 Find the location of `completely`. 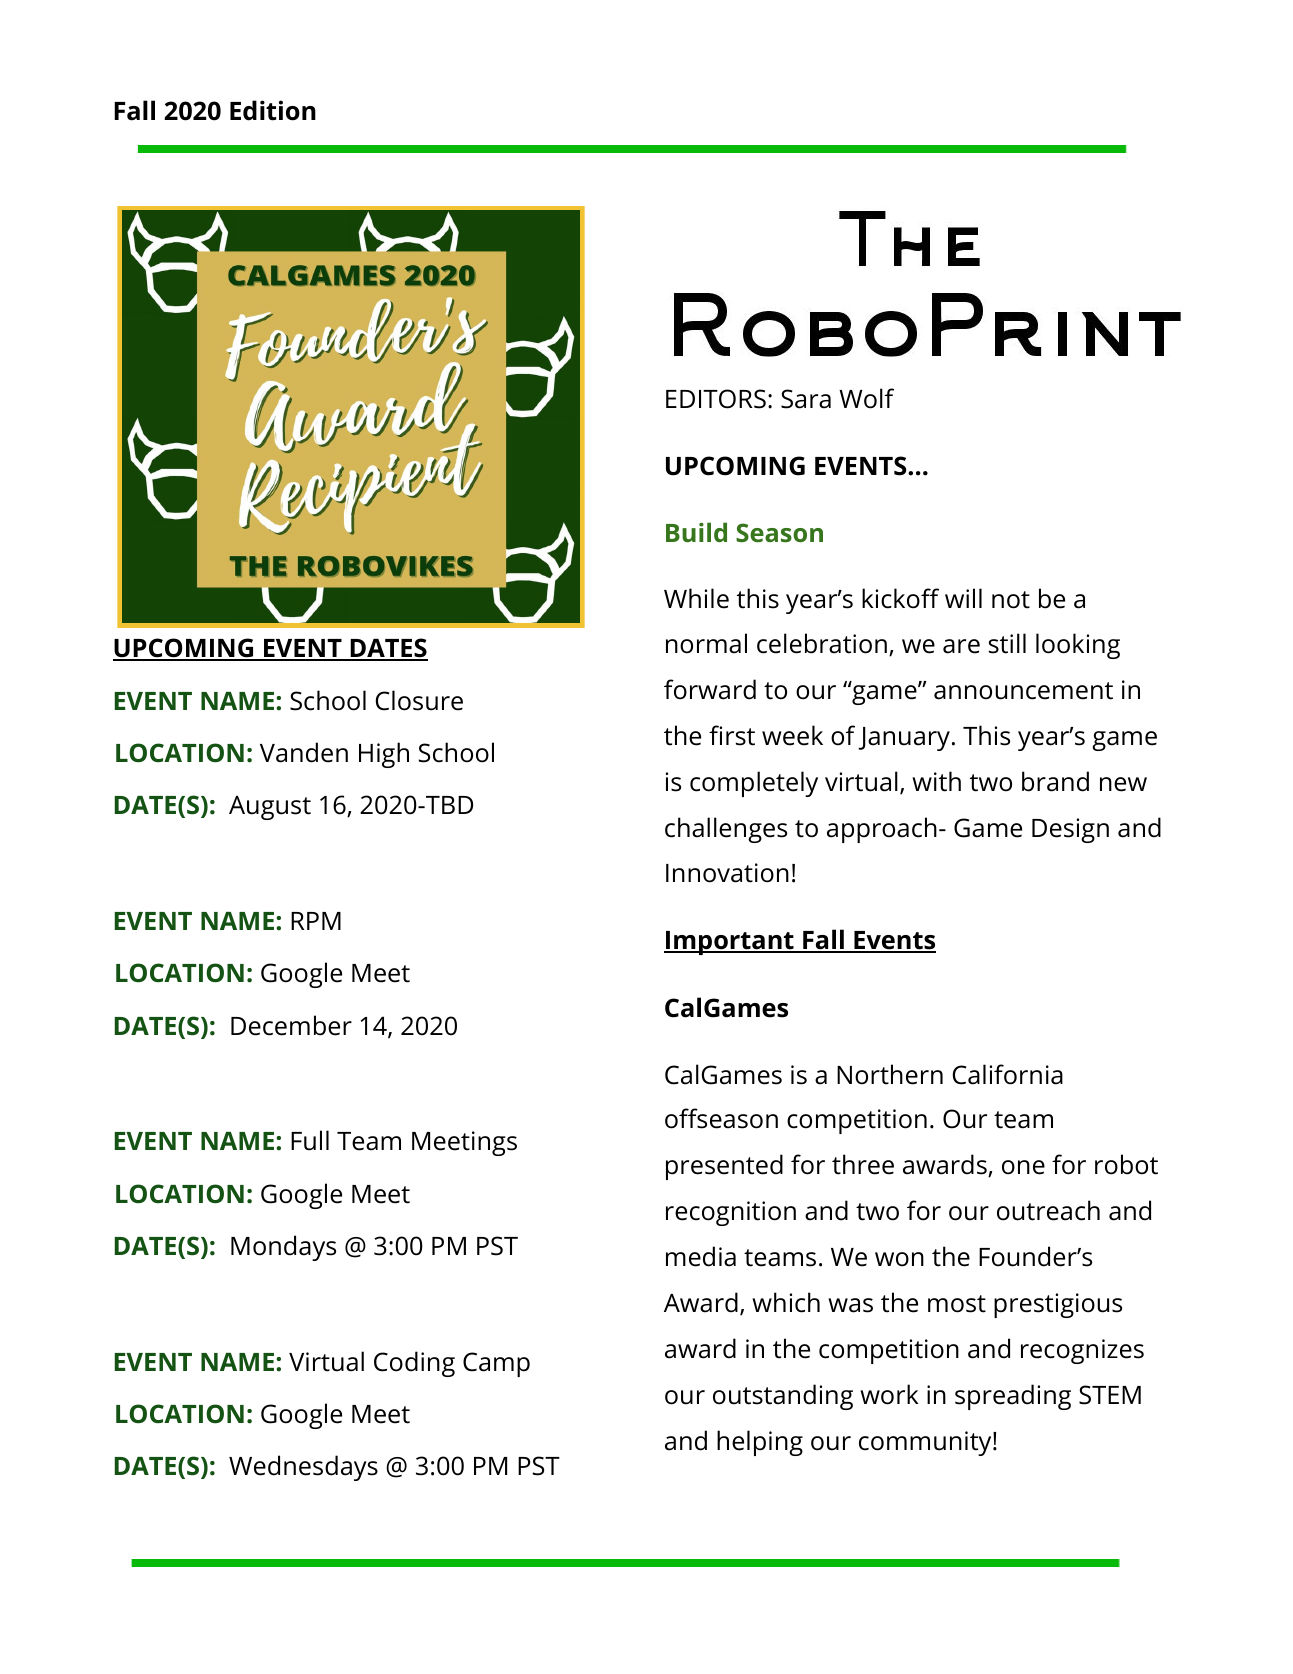

completely is located at coordinates (754, 784).
